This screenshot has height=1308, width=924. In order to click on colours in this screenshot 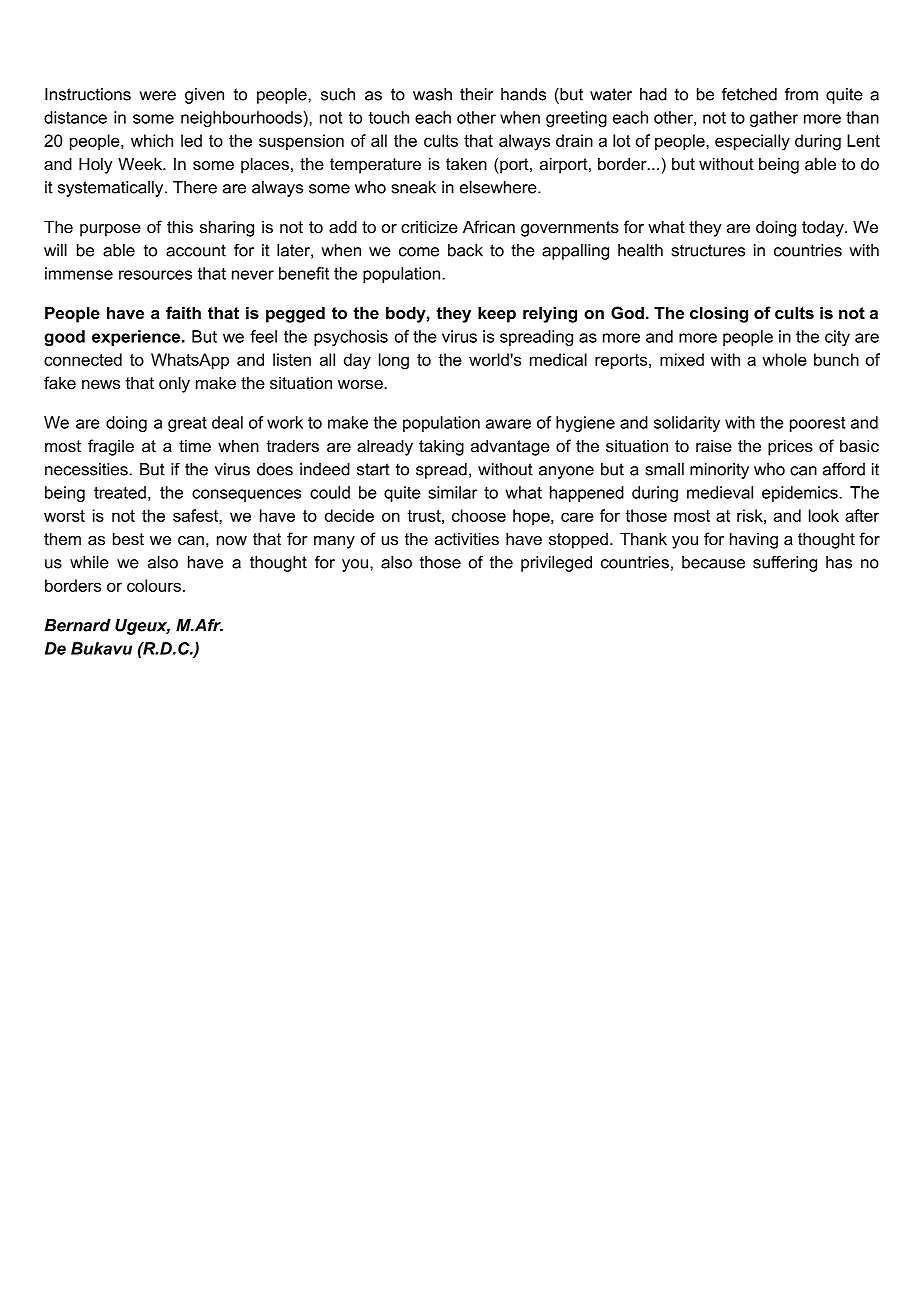, I will do `click(154, 585)`.
